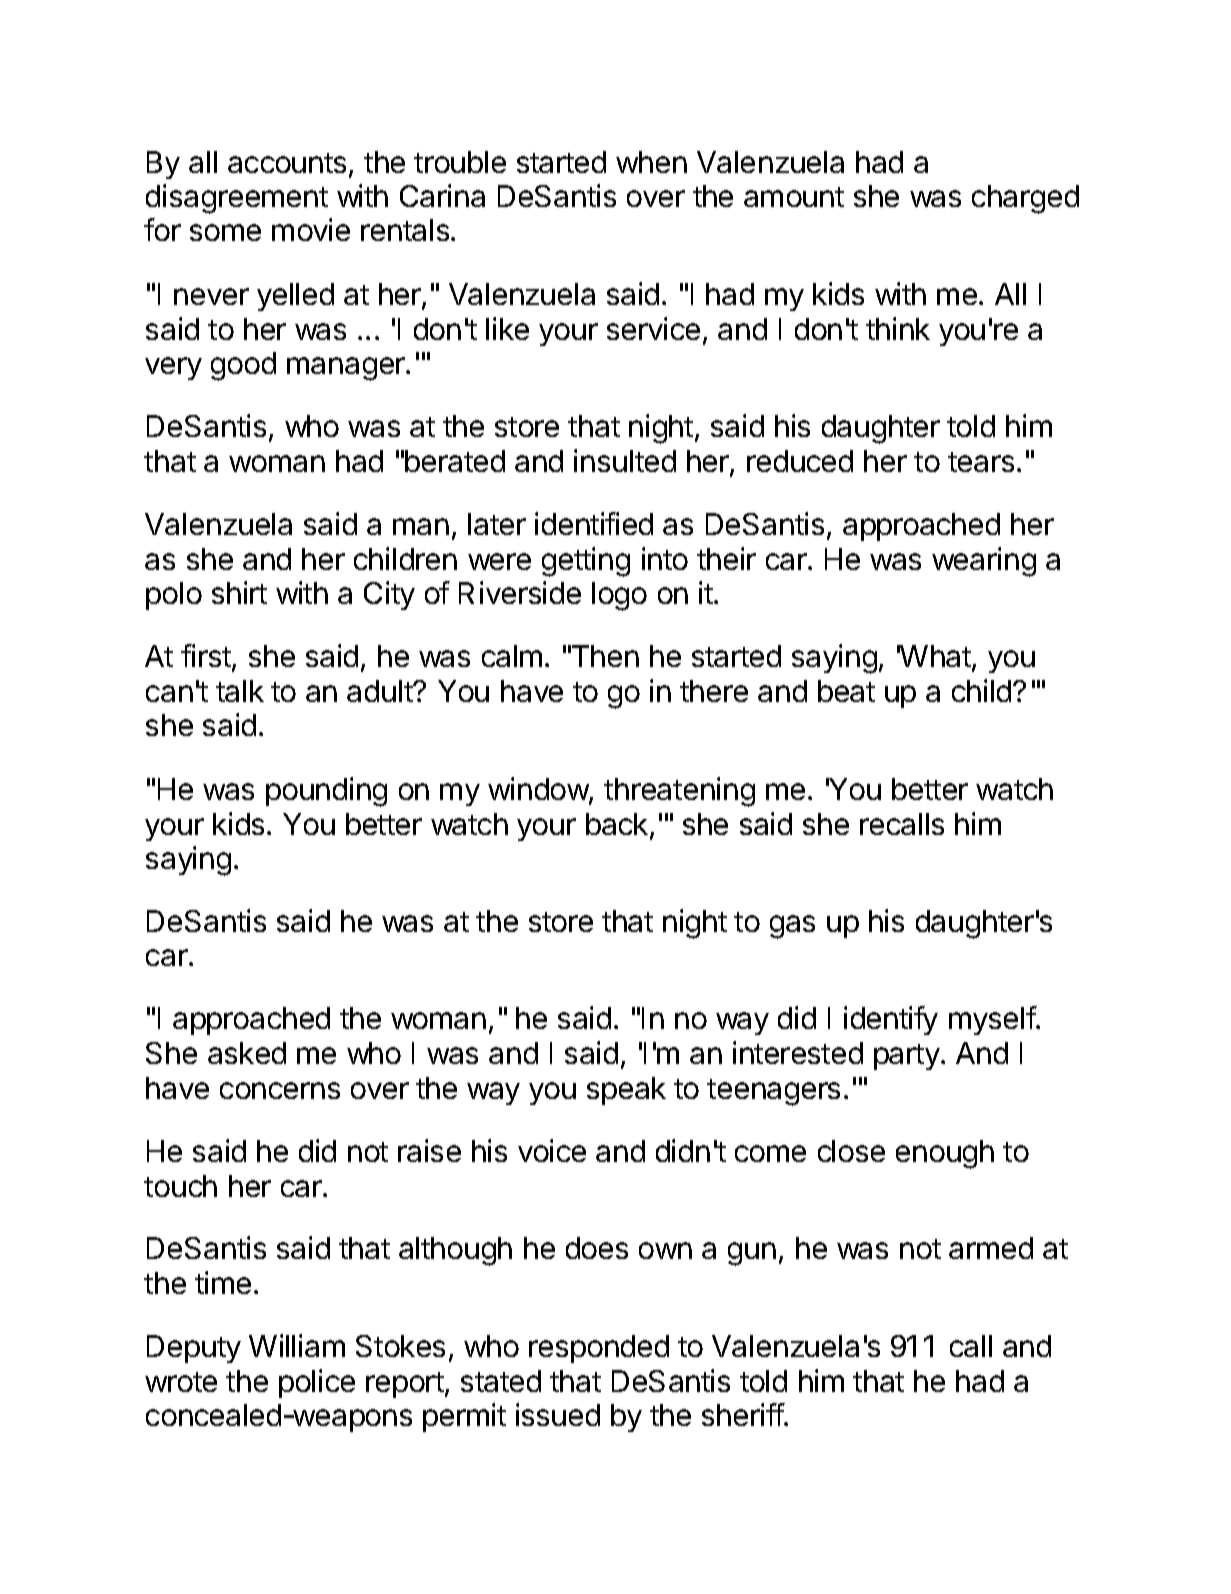 The height and width of the screenshot is (1594, 1231). What do you see at coordinates (237, 199) in the screenshot?
I see `disagreement` at bounding box center [237, 199].
